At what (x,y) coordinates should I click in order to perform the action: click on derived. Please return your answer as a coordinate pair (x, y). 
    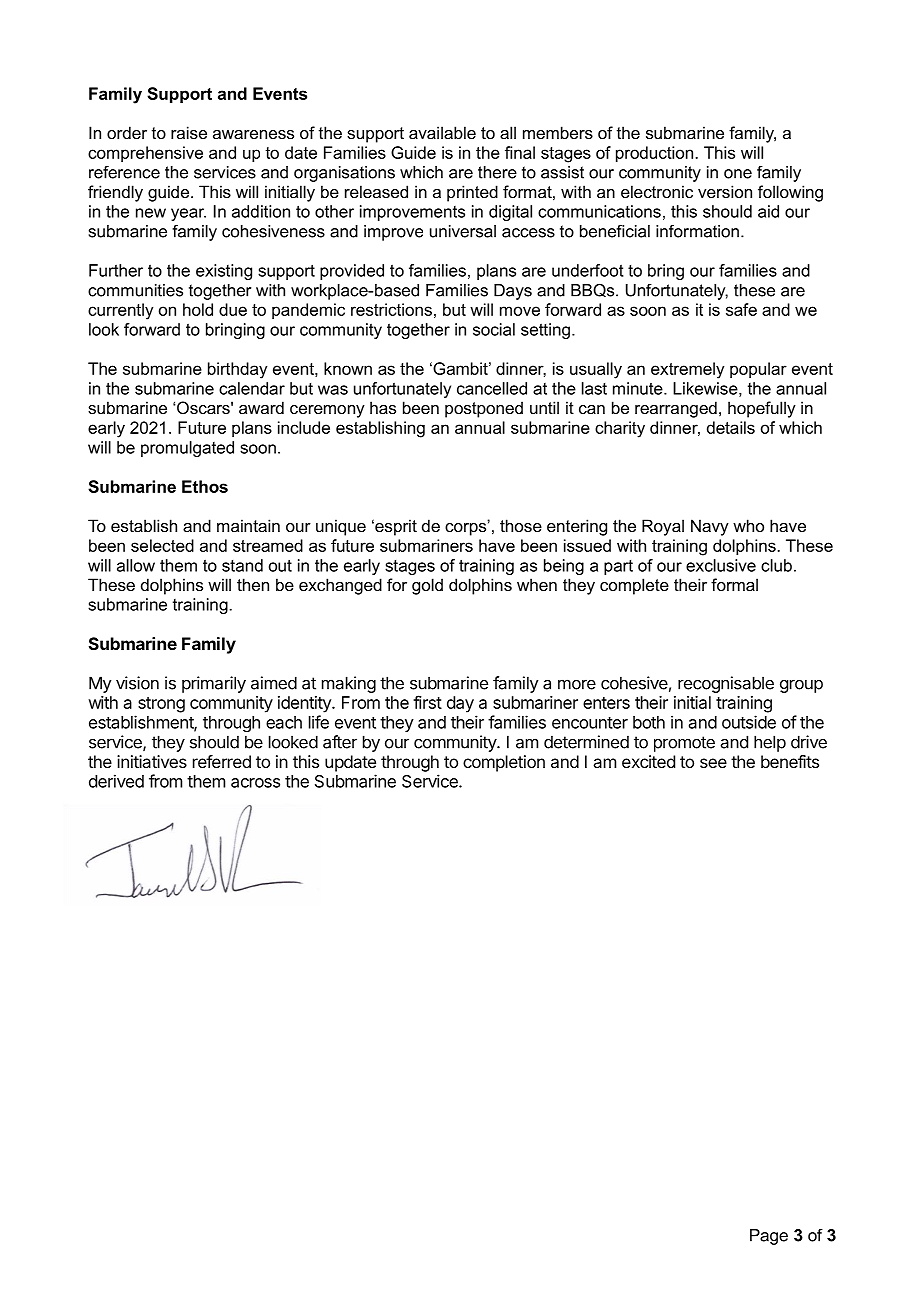
    Looking at the image, I should click on (116, 781).
